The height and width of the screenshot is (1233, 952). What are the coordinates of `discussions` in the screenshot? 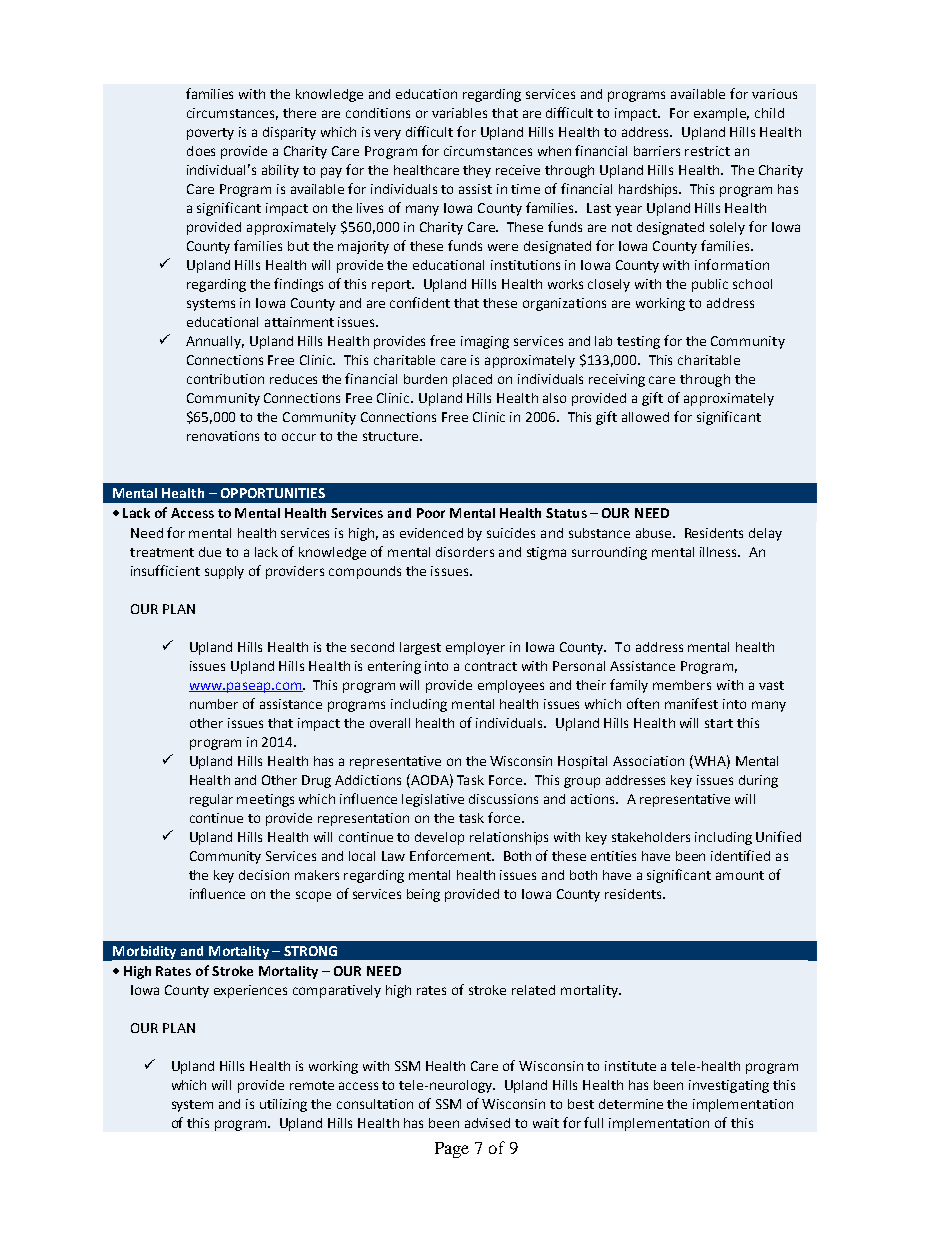 It's located at (503, 799).
